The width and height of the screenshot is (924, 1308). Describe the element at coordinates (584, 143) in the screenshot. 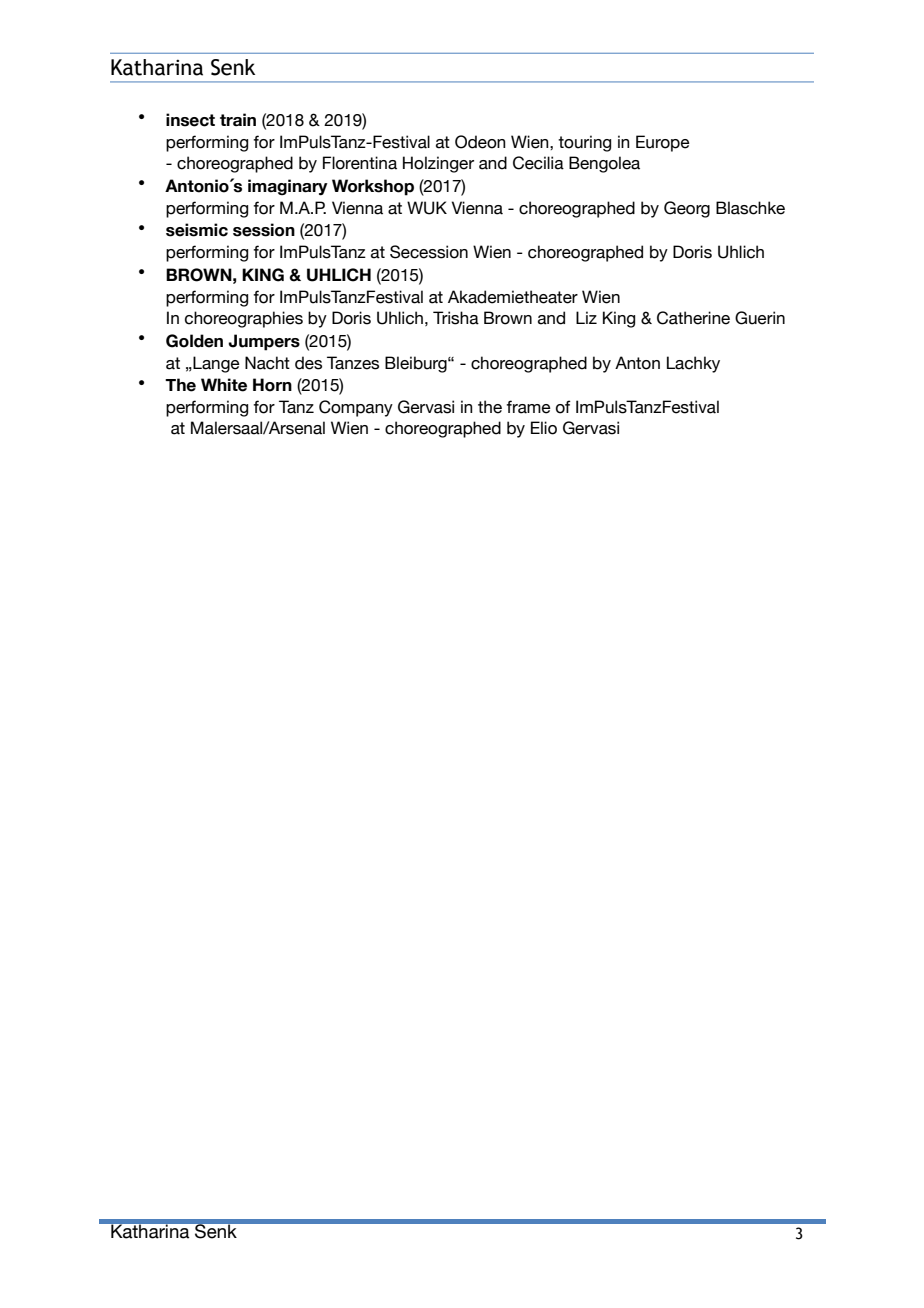

I see `touring` at that location.
